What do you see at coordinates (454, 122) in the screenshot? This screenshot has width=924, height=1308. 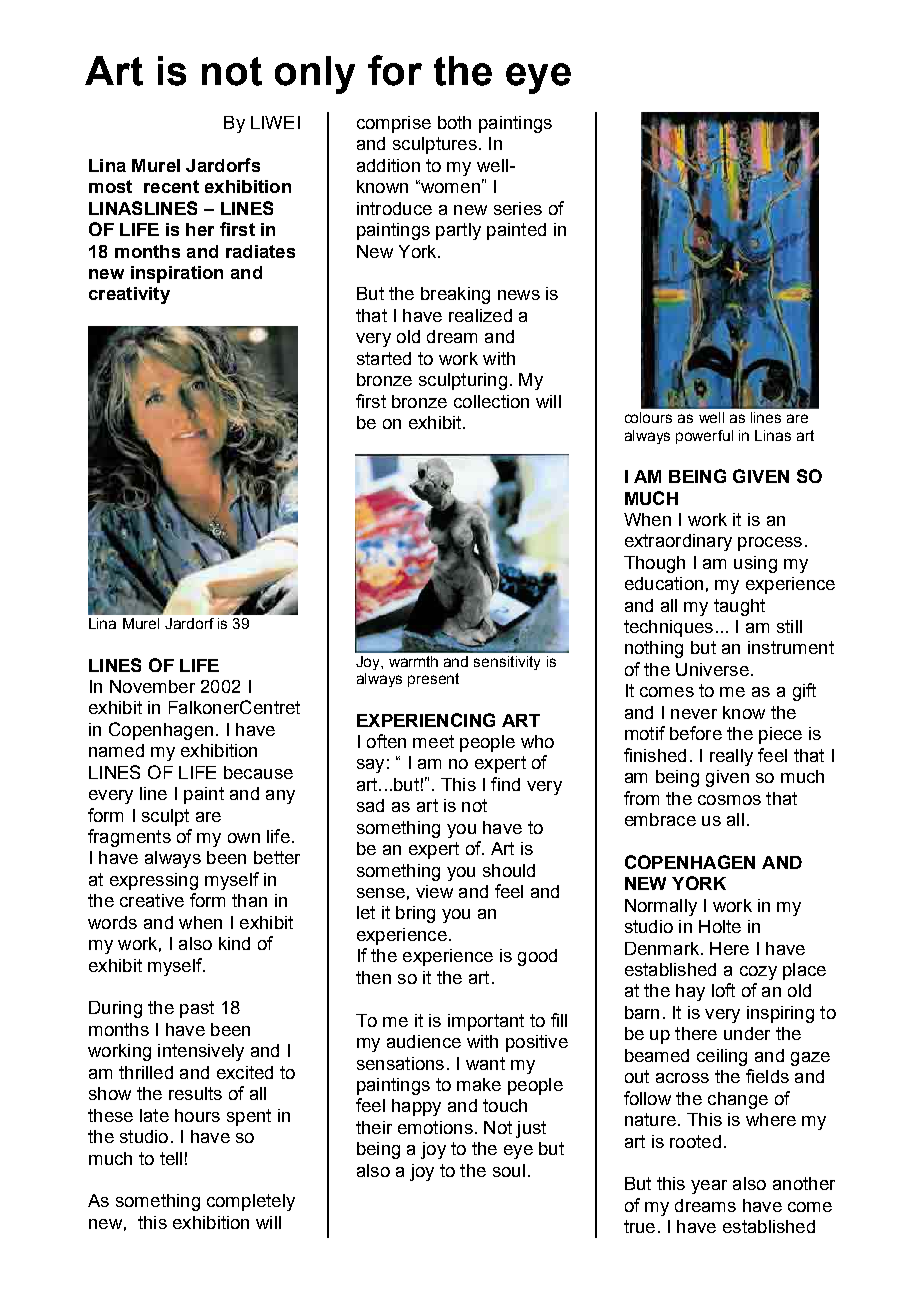 I see `both` at bounding box center [454, 122].
